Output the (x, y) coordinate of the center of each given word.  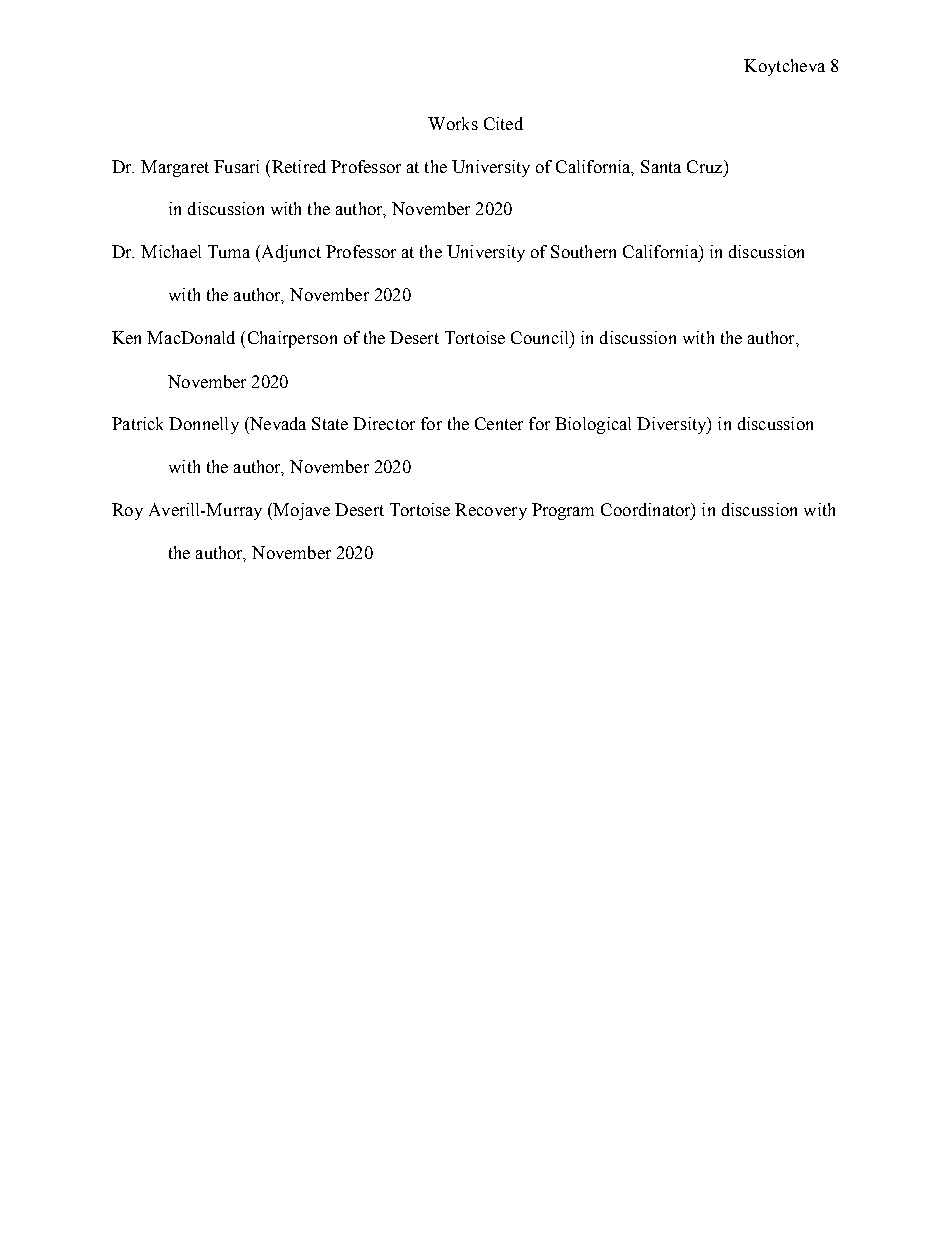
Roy (127, 511)
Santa (661, 166)
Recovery (491, 511)
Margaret (175, 168)
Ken (126, 337)
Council (541, 337)
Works (453, 123)
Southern (583, 251)
